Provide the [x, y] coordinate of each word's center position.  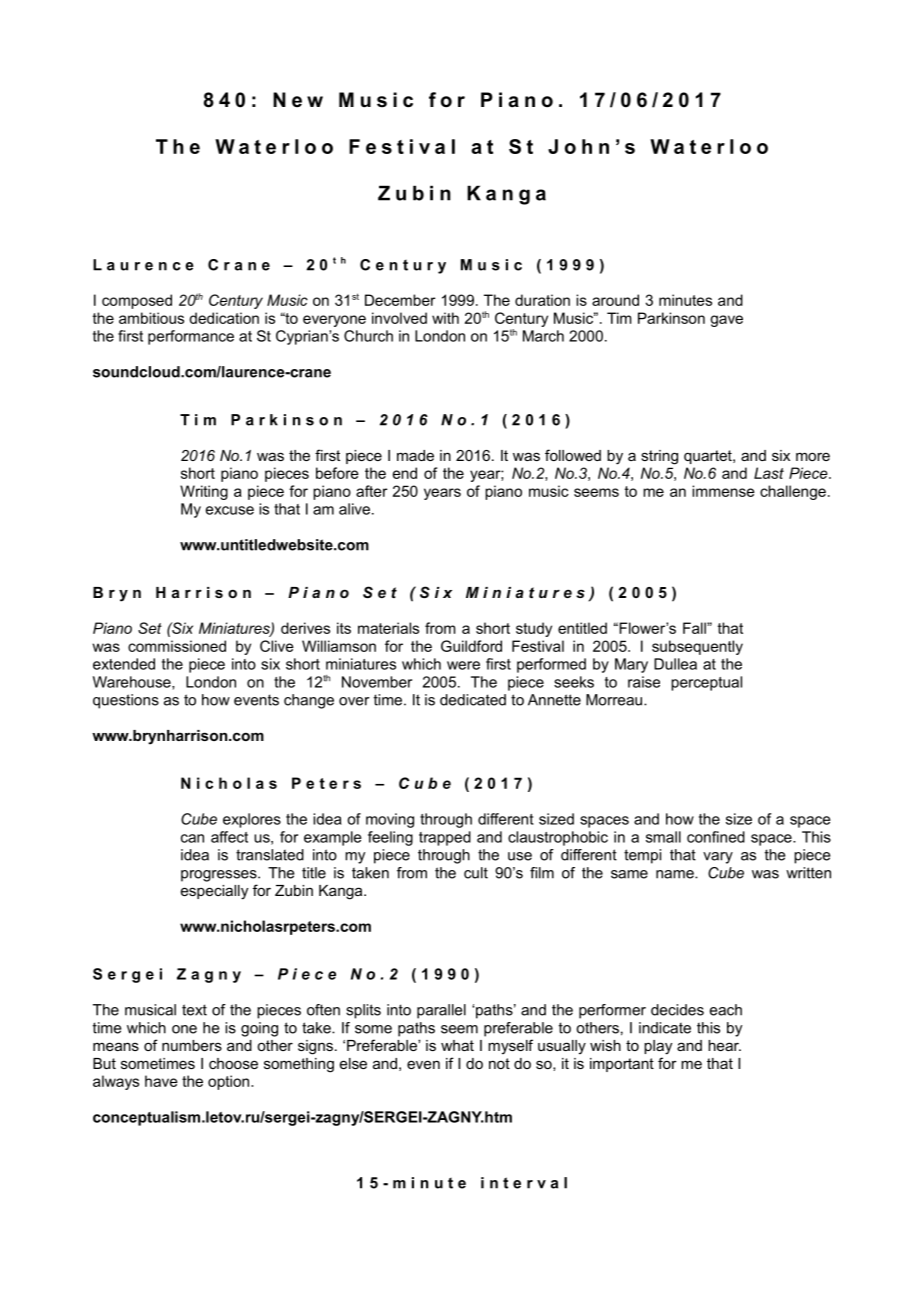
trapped [445, 838]
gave [726, 321]
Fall [695, 628]
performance [191, 337]
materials [388, 628]
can [192, 838]
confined [716, 837]
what [457, 1045]
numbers [192, 1045]
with [445, 318]
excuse [230, 510]
